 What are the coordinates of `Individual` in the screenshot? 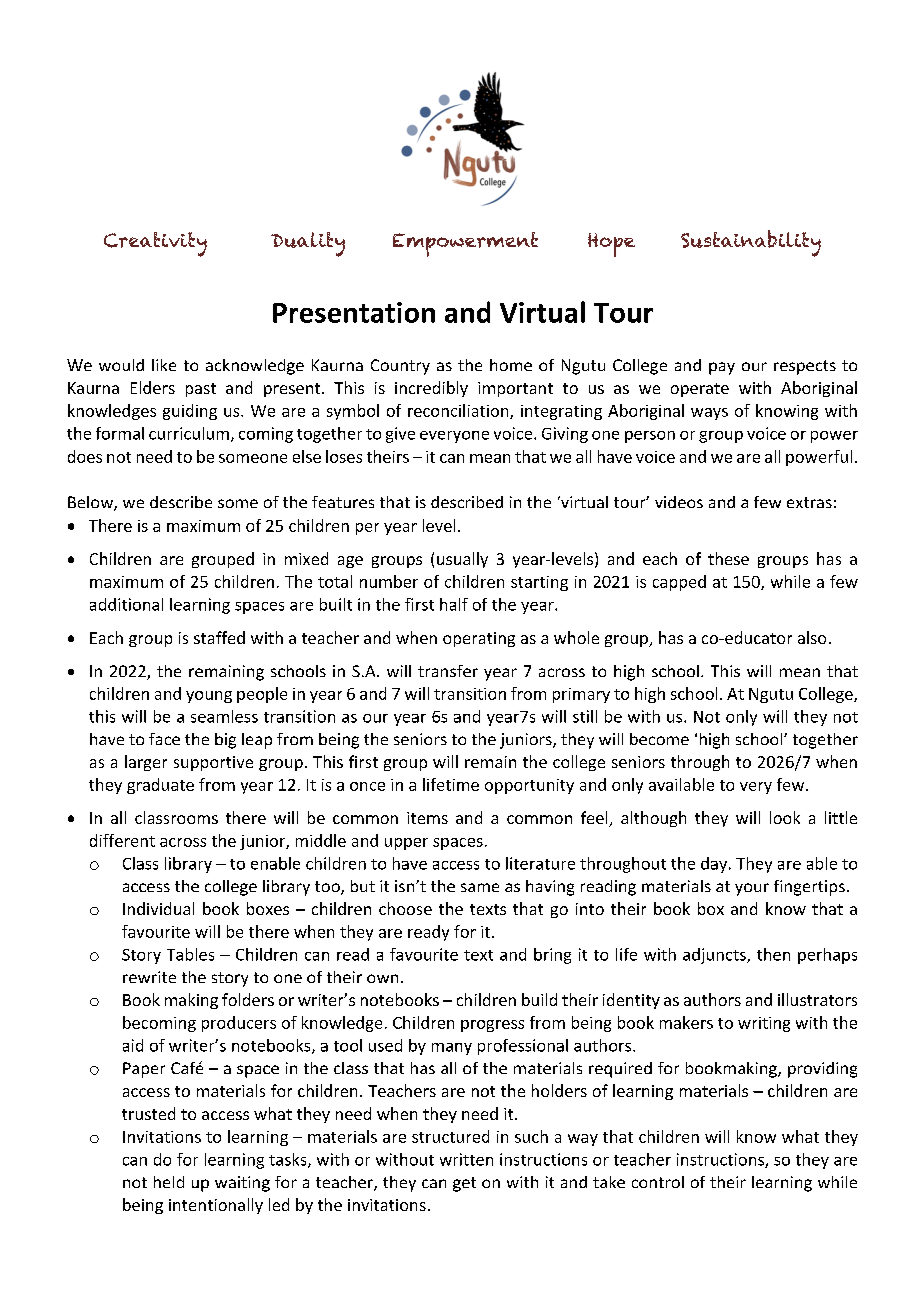 It's located at (158, 908).
